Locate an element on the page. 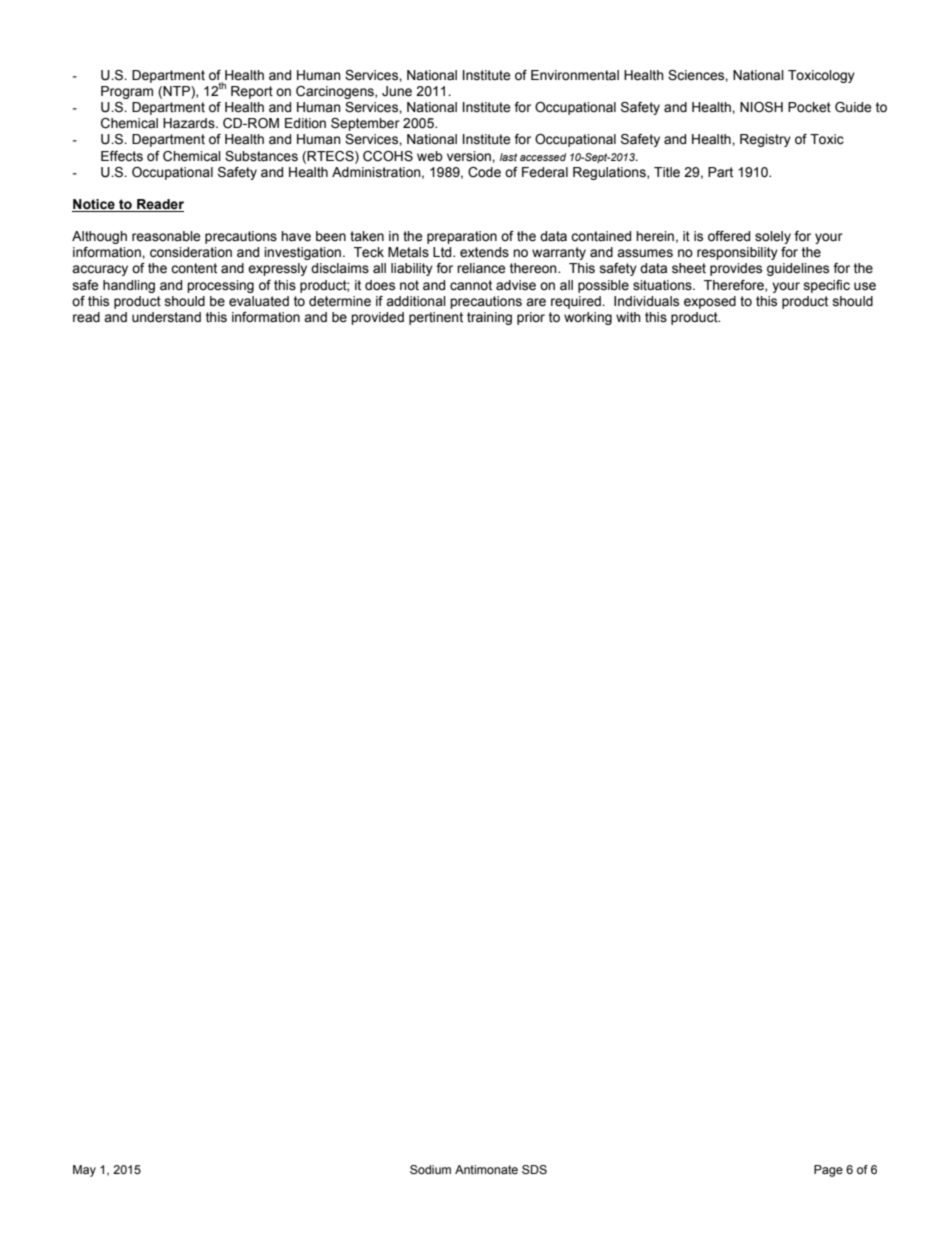 The image size is (952, 1233). understand is located at coordinates (166, 317).
